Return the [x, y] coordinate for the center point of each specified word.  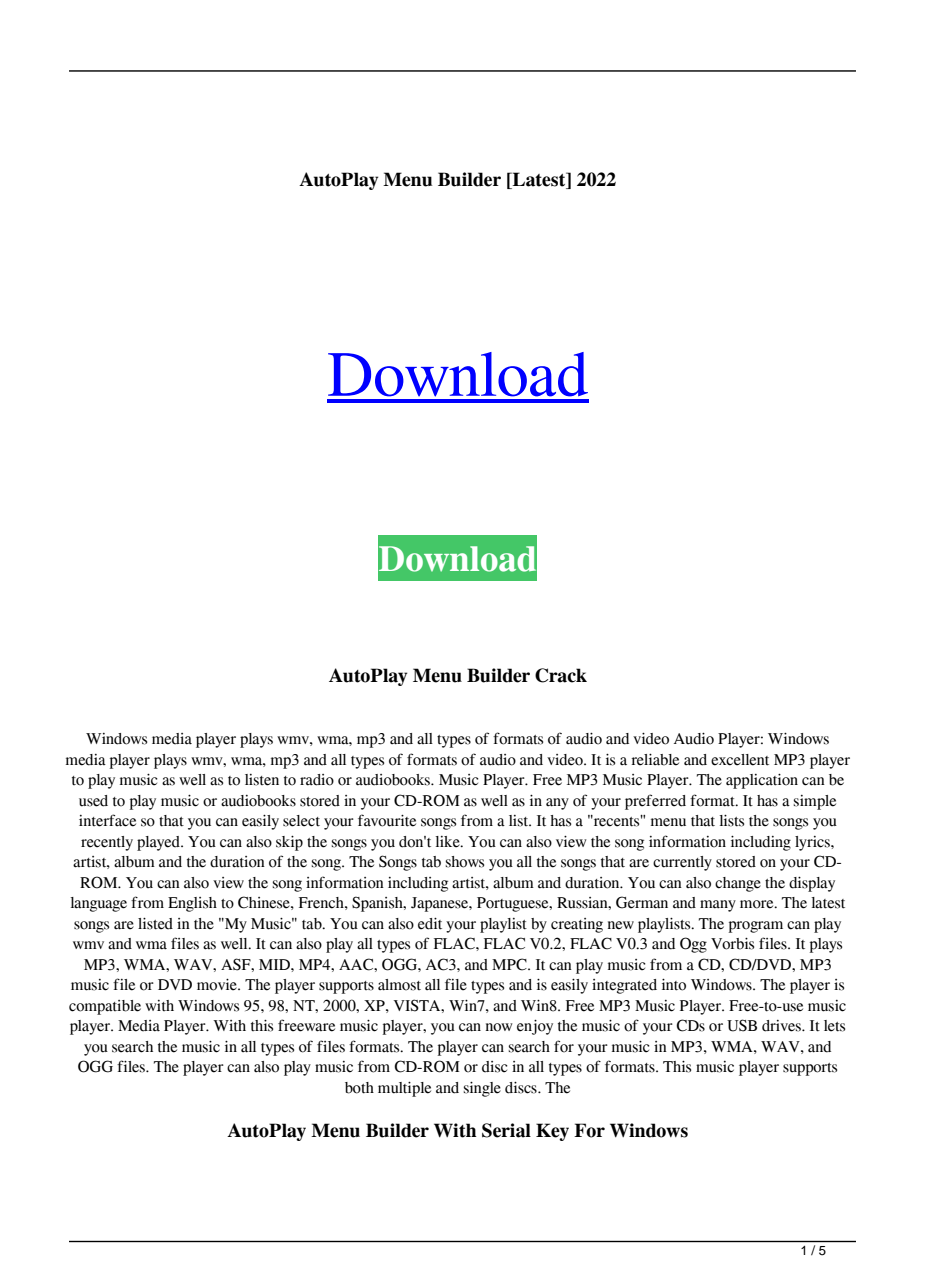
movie [218, 985]
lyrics [813, 843]
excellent [740, 760]
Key [552, 1132]
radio [317, 780]
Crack [561, 675]
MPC [510, 964]
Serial [506, 1130]
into [674, 985]
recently [107, 843]
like [449, 842]
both [359, 1088]
